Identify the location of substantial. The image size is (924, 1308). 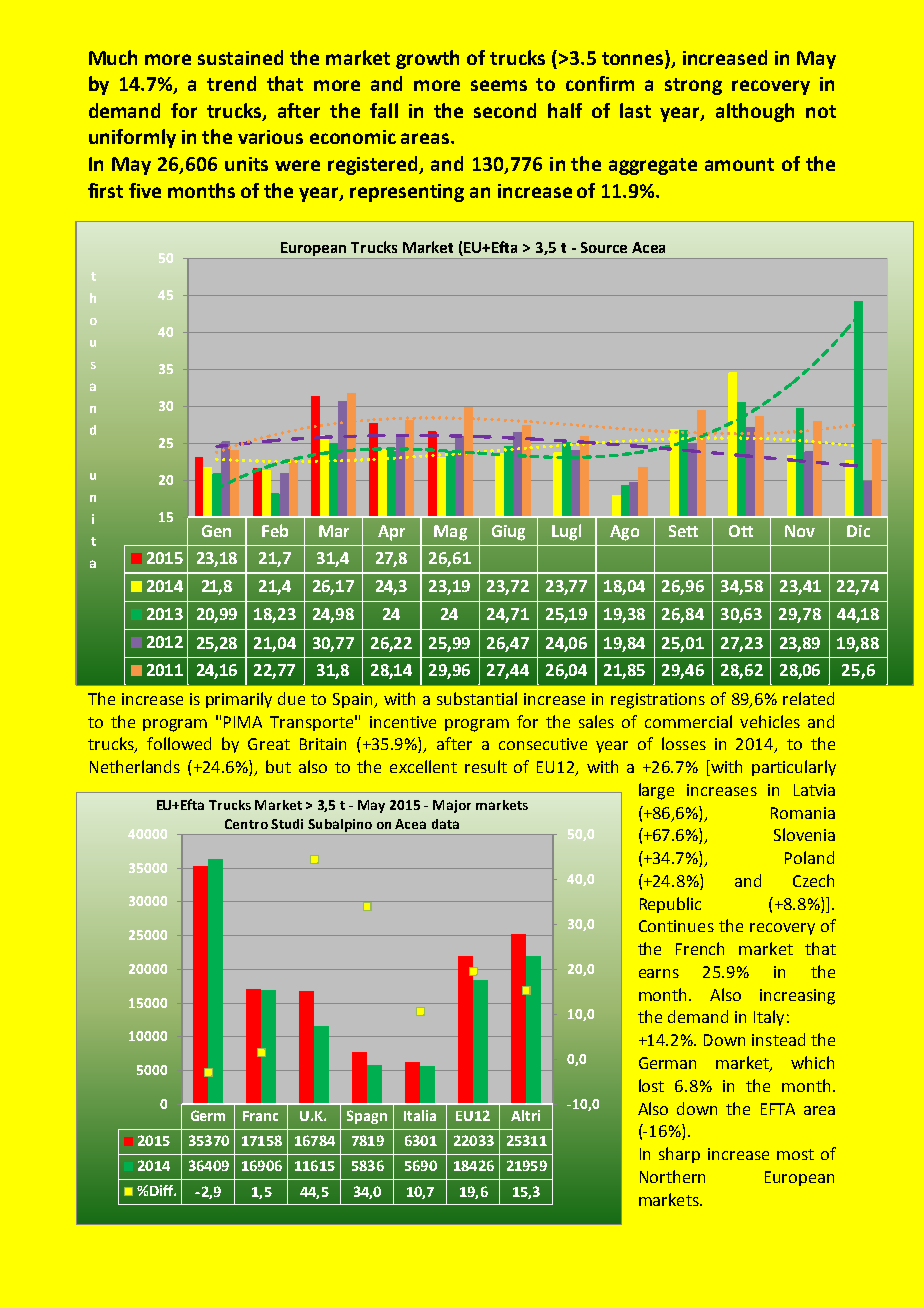
(477, 698).
